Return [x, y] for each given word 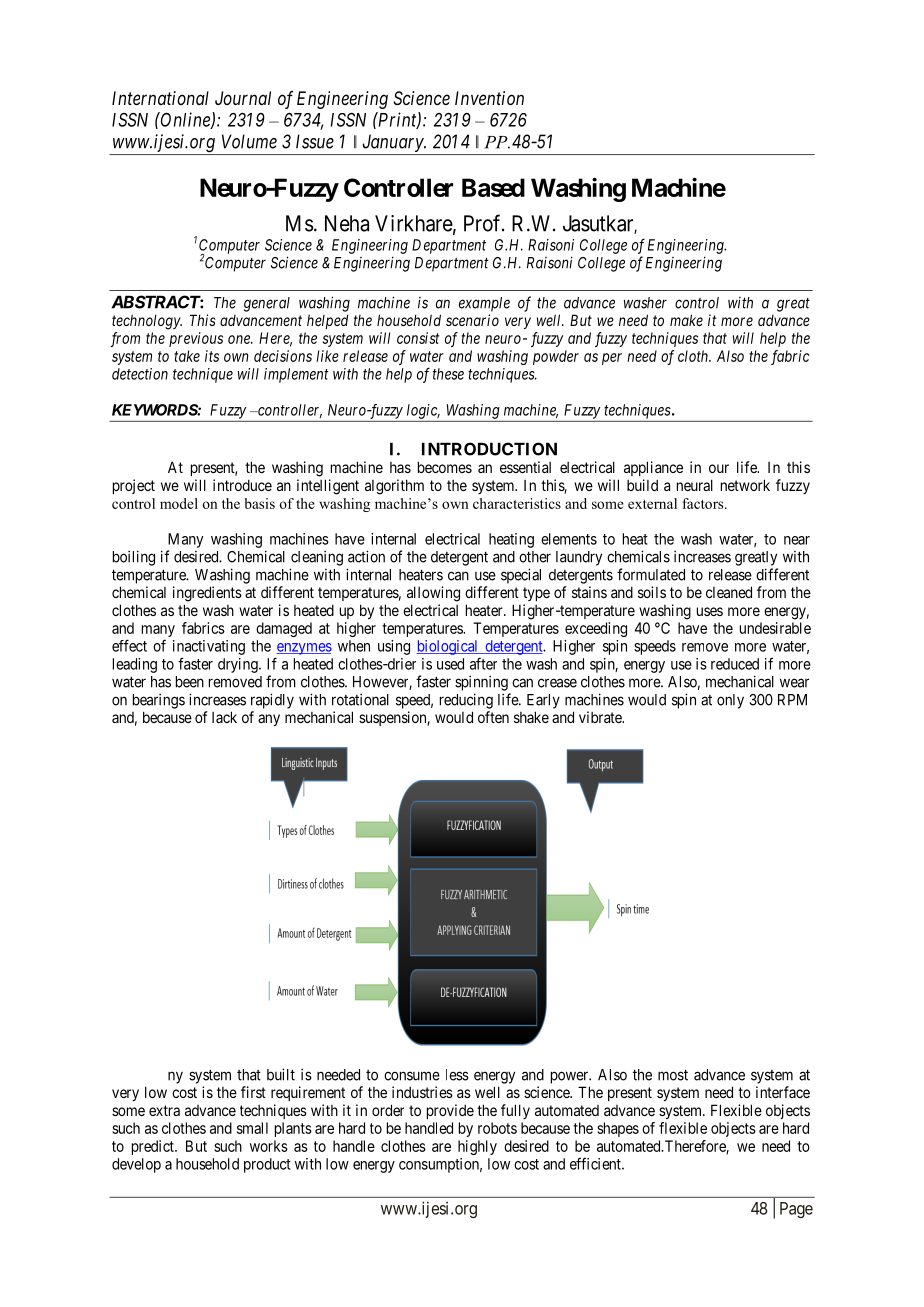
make [686, 320]
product [267, 1165]
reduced [735, 664]
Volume [249, 141]
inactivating [209, 647]
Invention [489, 98]
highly [477, 1147]
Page [796, 1210]
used [450, 664]
